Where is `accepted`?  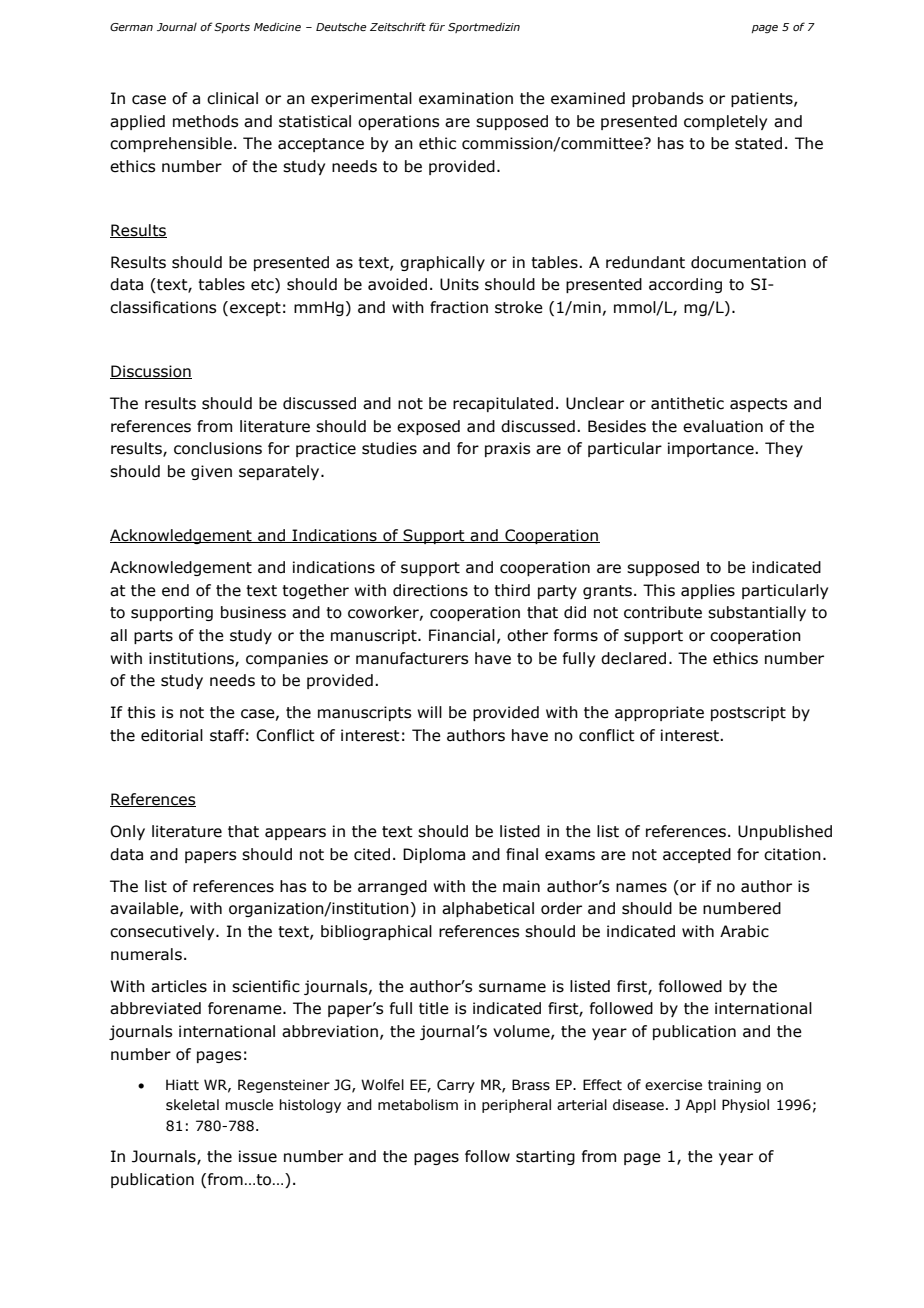 accepted is located at coordinates (697, 855).
